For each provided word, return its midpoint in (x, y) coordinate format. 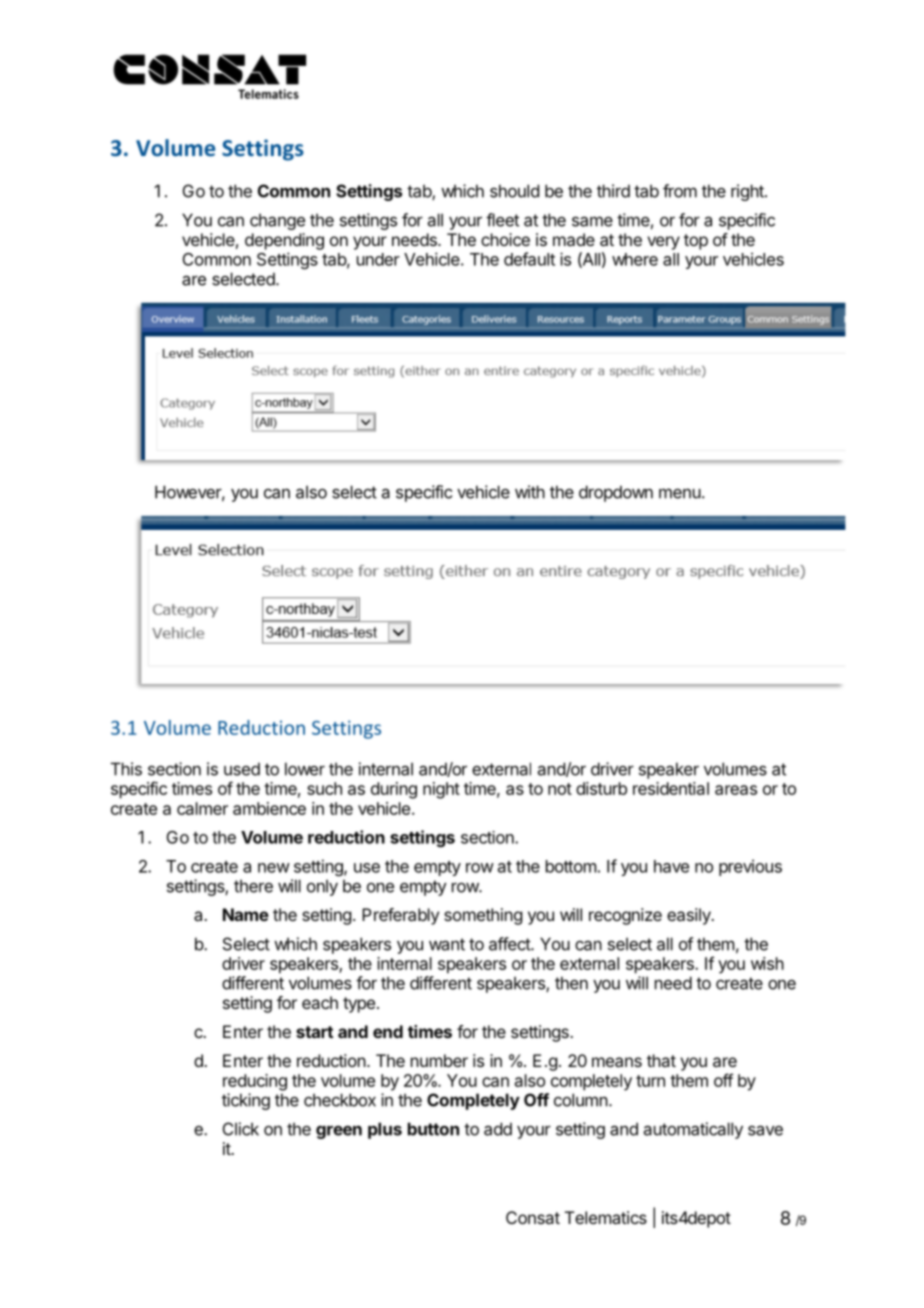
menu (680, 493)
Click (241, 1129)
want (447, 944)
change (277, 221)
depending (284, 241)
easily (690, 916)
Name (246, 914)
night (441, 790)
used (242, 769)
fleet (502, 220)
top (696, 242)
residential (671, 788)
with (530, 492)
